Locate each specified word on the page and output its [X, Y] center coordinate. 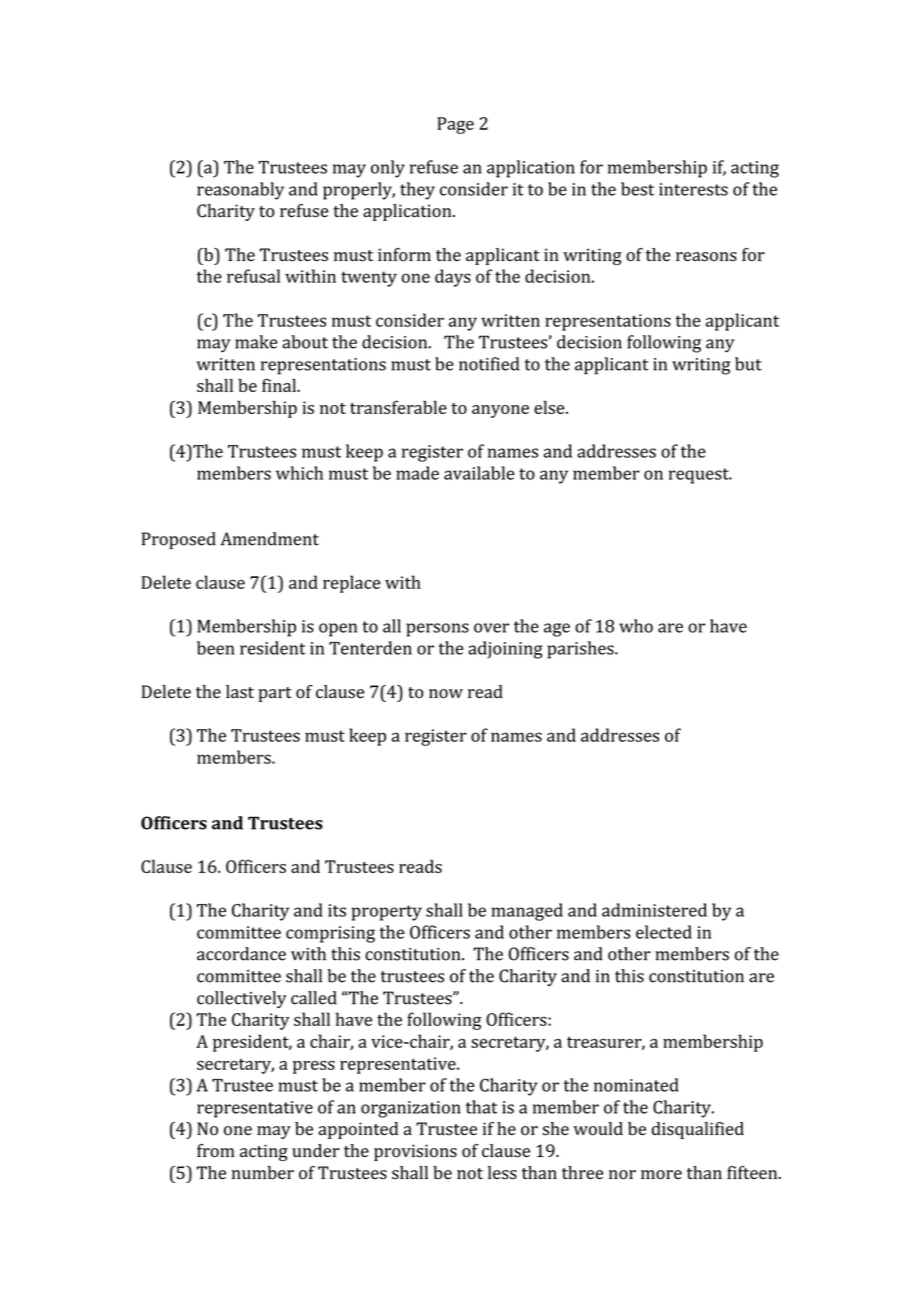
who [636, 626]
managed [527, 912]
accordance [241, 954]
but [748, 364]
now [446, 694]
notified [489, 364]
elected [664, 932]
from [216, 1151]
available [479, 473]
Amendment [270, 539]
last [240, 692]
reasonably [240, 191]
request [700, 476]
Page [455, 125]
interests [693, 189]
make [256, 342]
